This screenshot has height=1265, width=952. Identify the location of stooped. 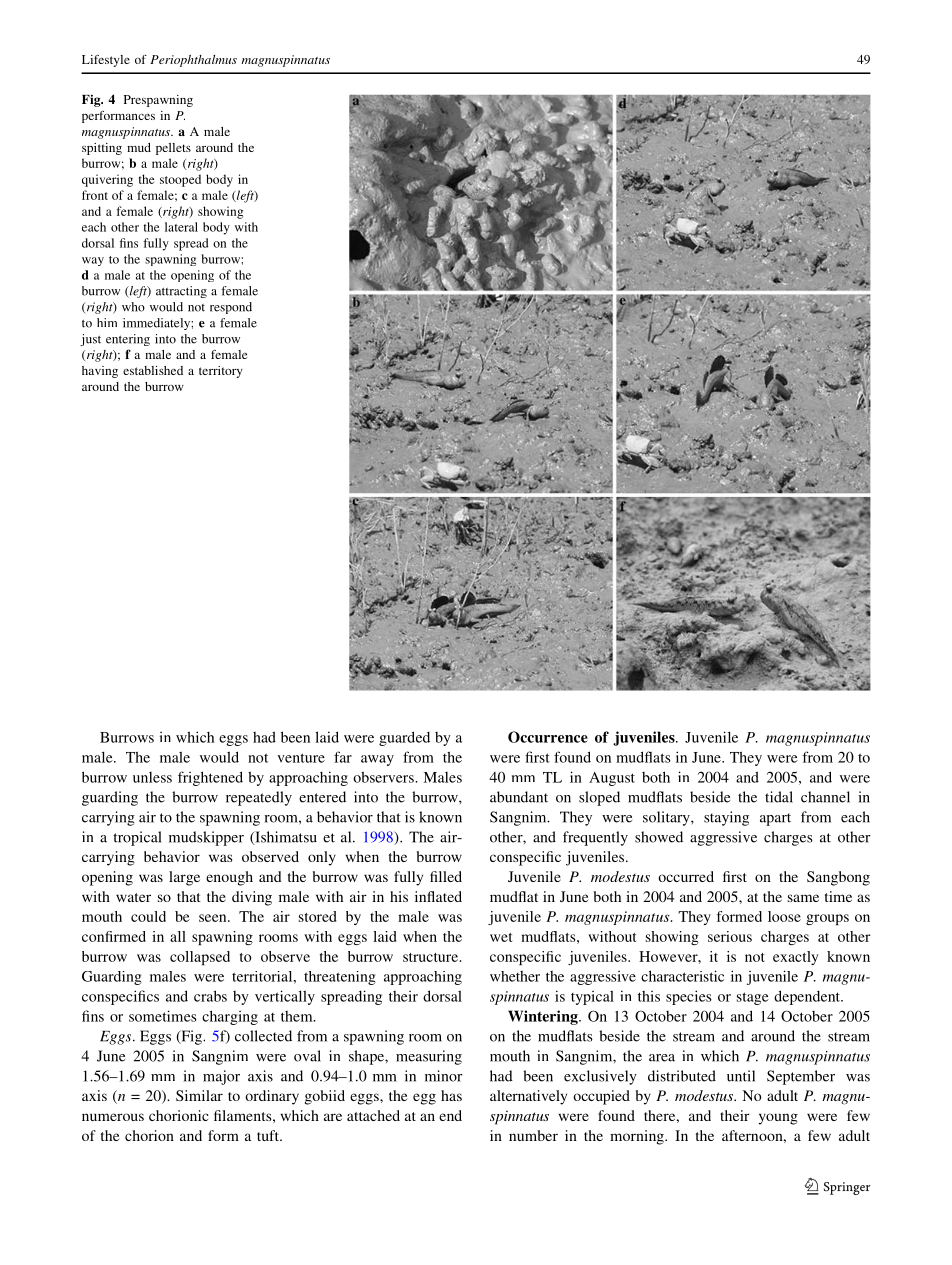
(180, 180).
